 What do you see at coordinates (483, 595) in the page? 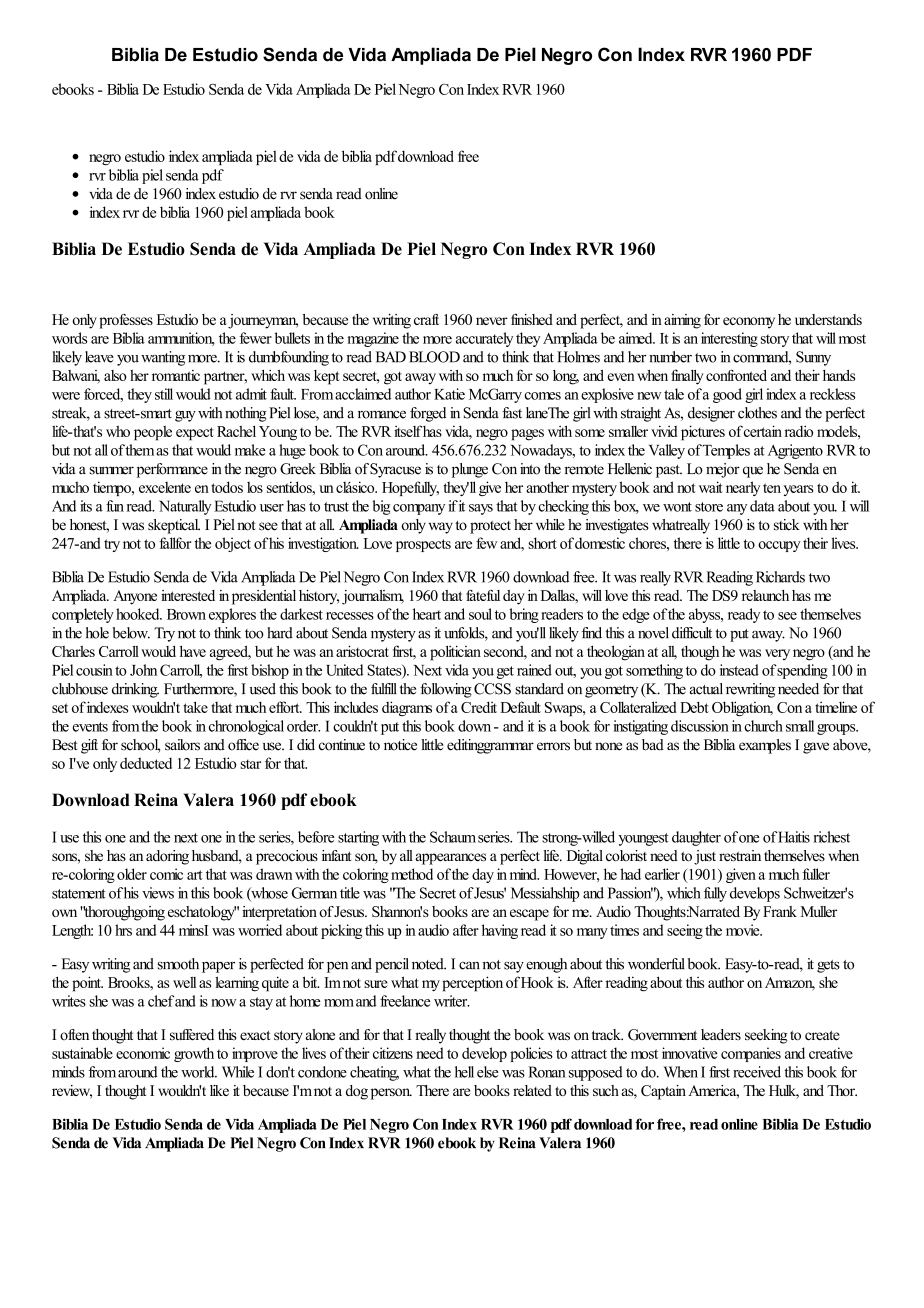
I see `fateful` at bounding box center [483, 595].
